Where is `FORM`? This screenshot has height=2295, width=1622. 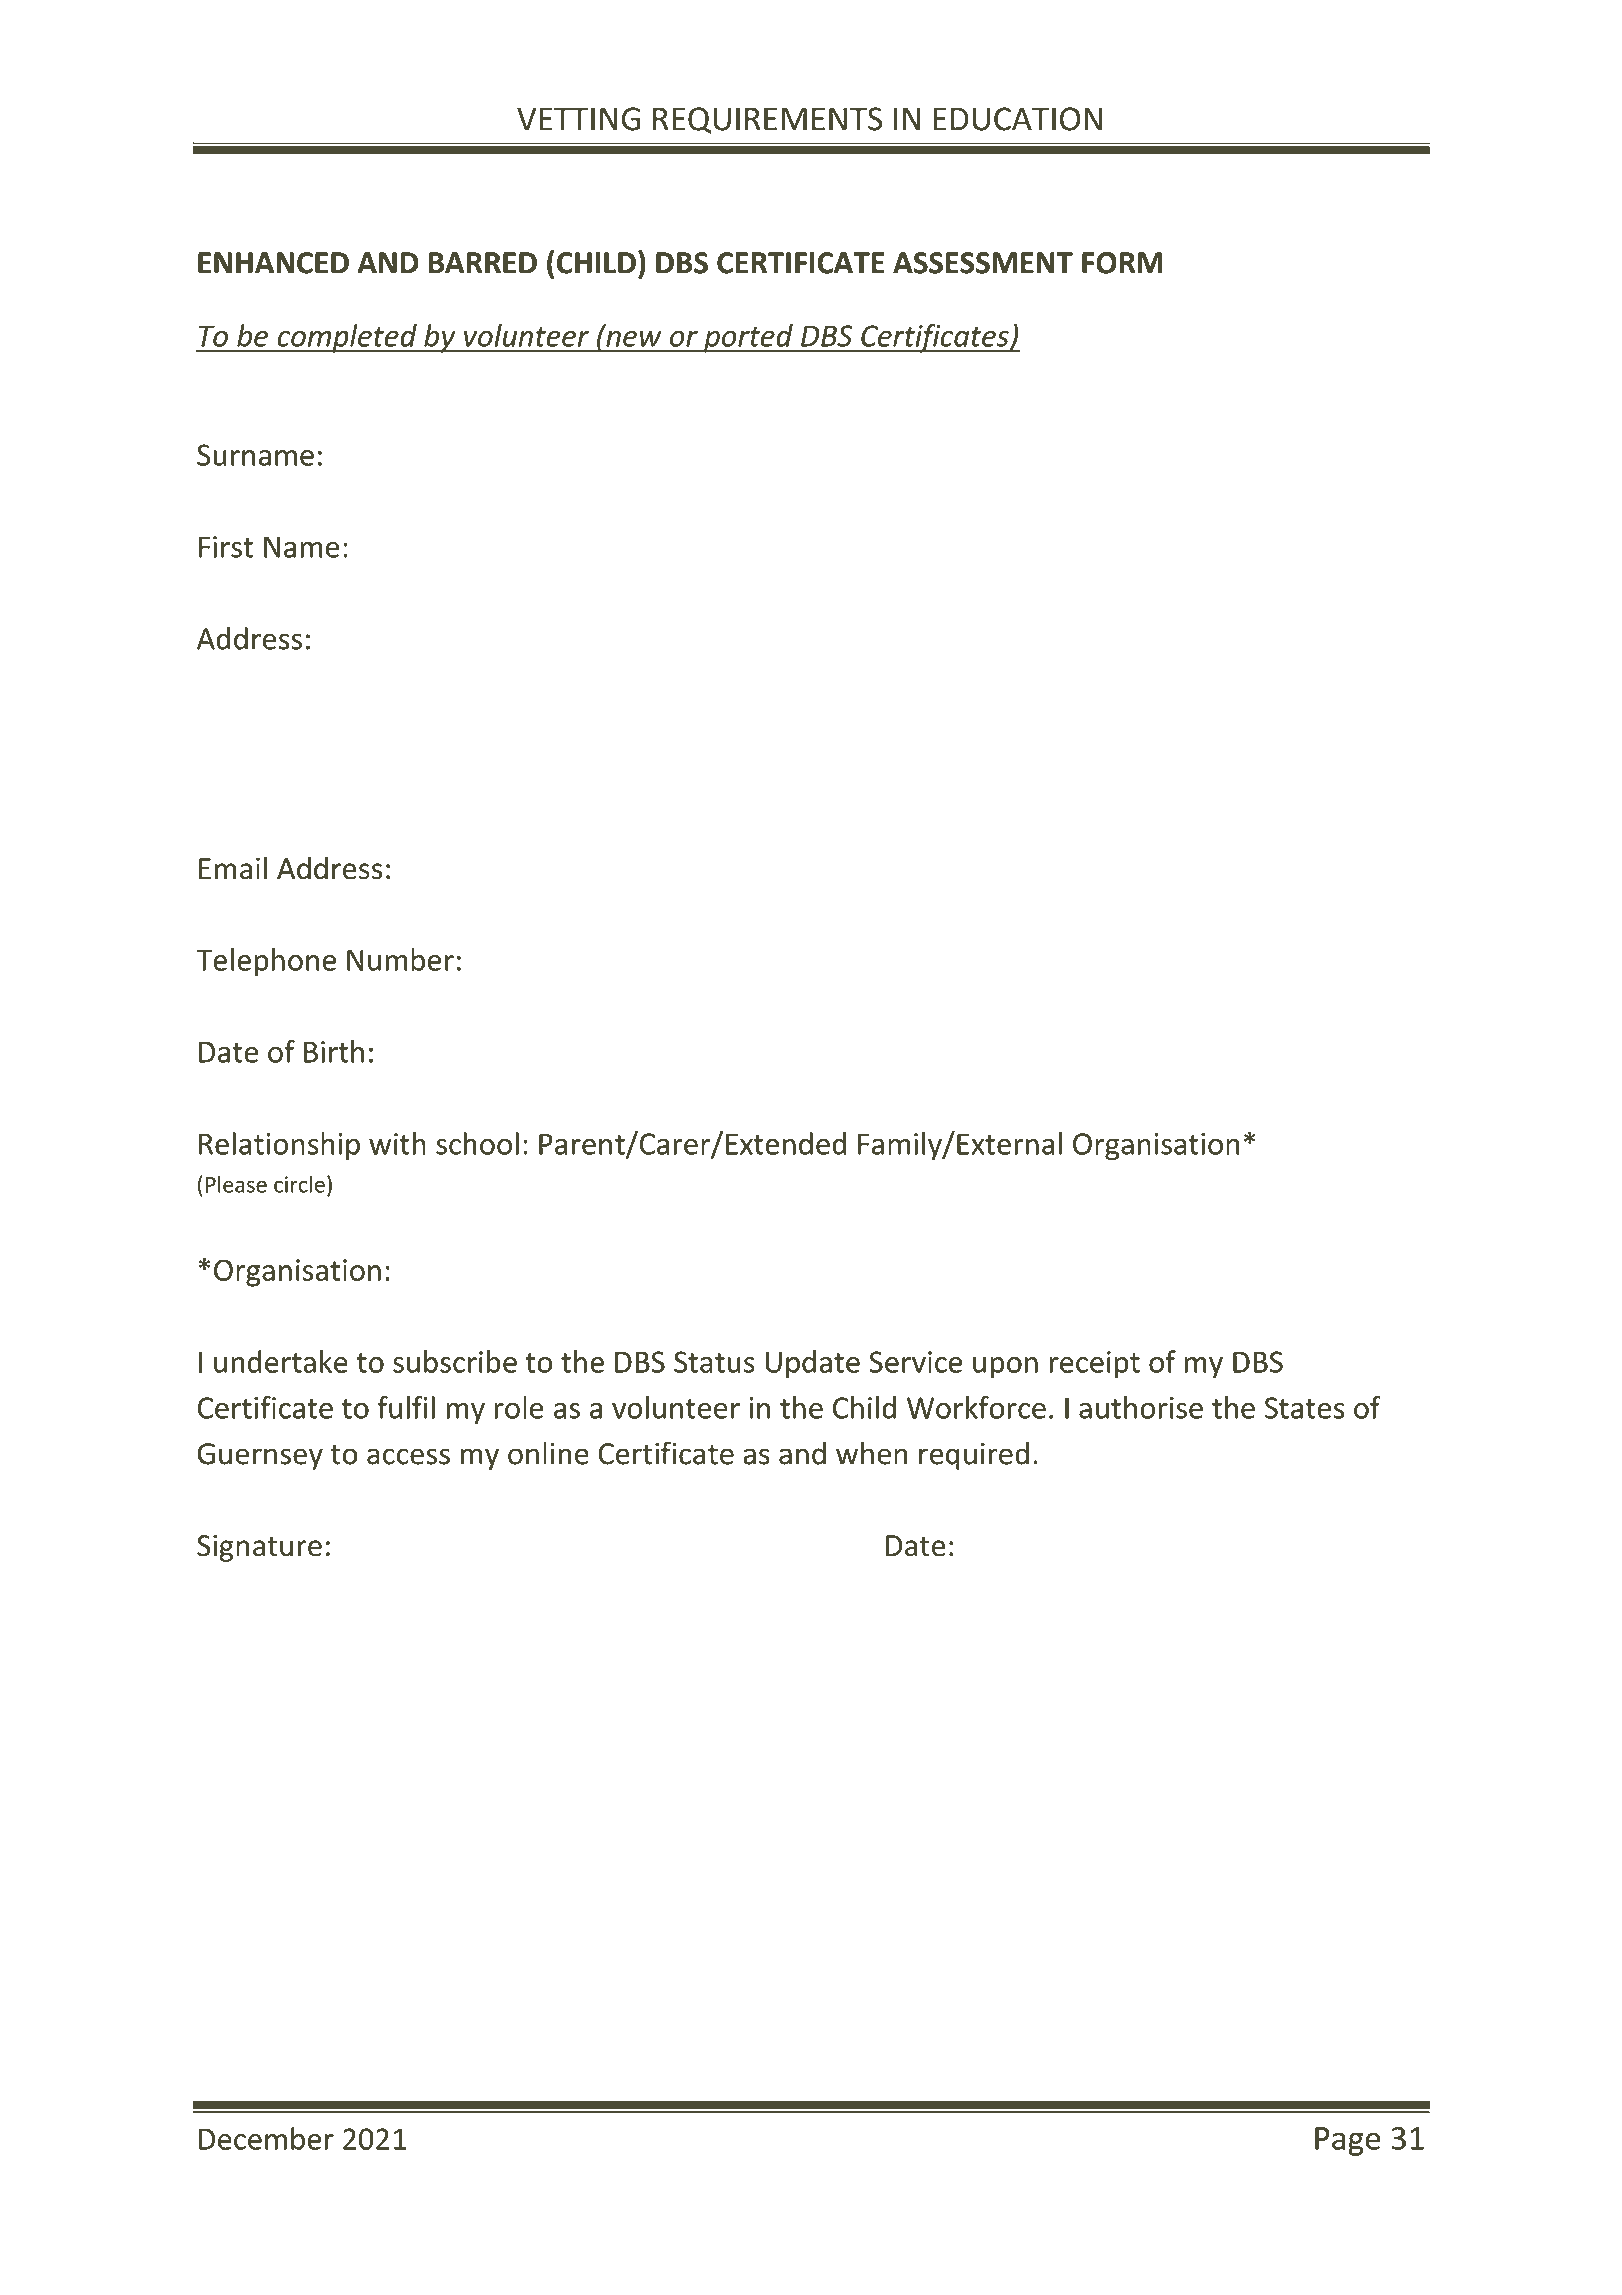
FORM is located at coordinates (1122, 263).
